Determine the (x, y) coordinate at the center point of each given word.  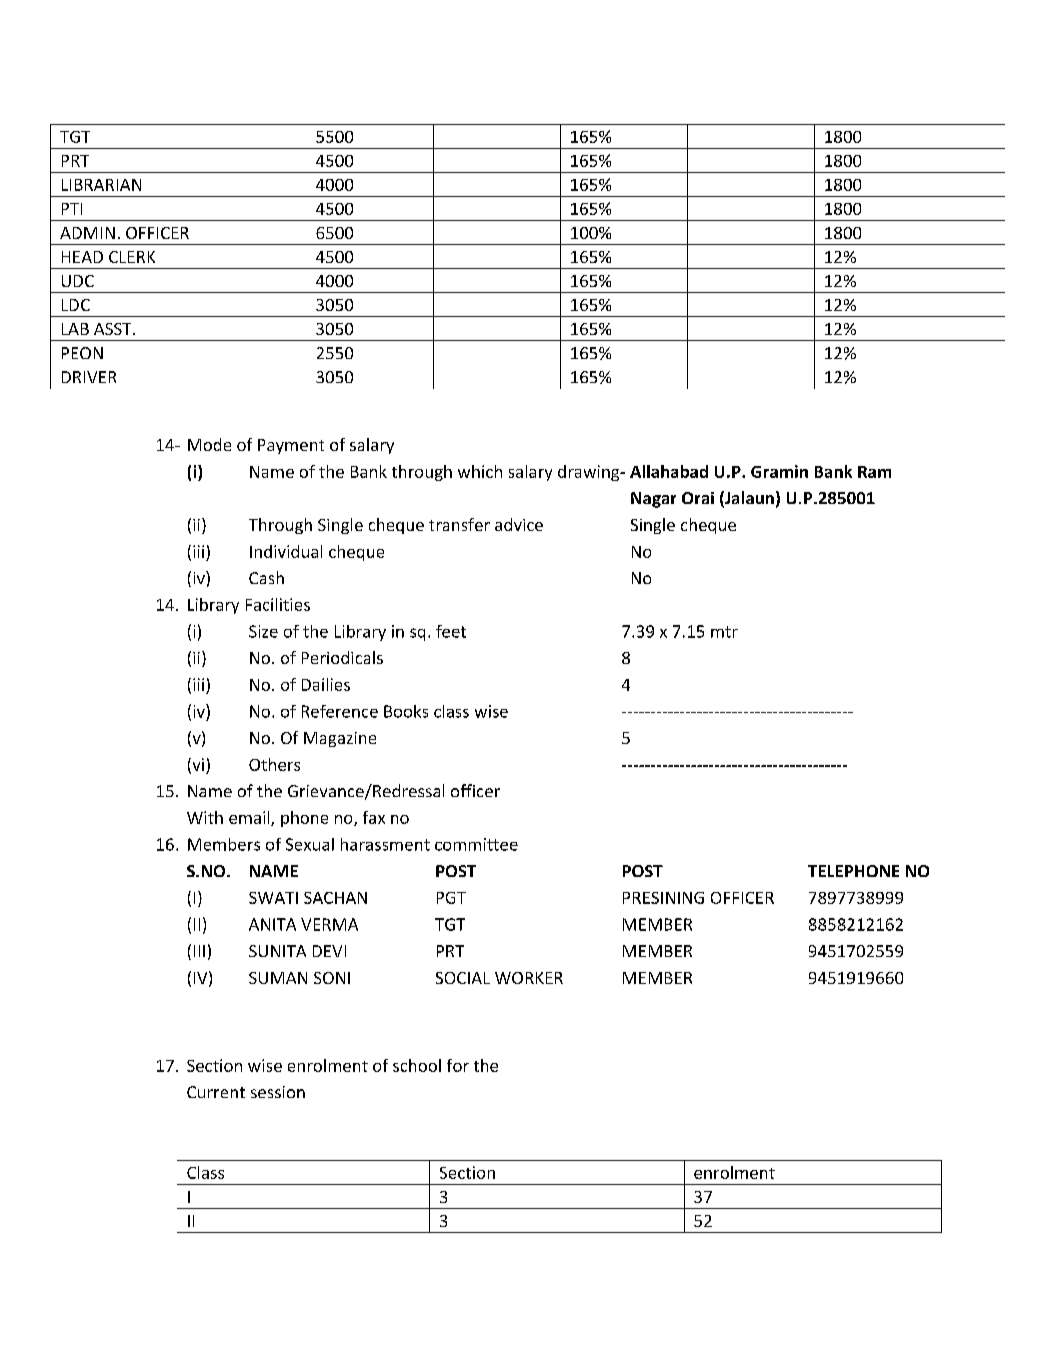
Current (216, 1092)
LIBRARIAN (101, 185)
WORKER (529, 978)
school (417, 1065)
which (480, 471)
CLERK (132, 257)
